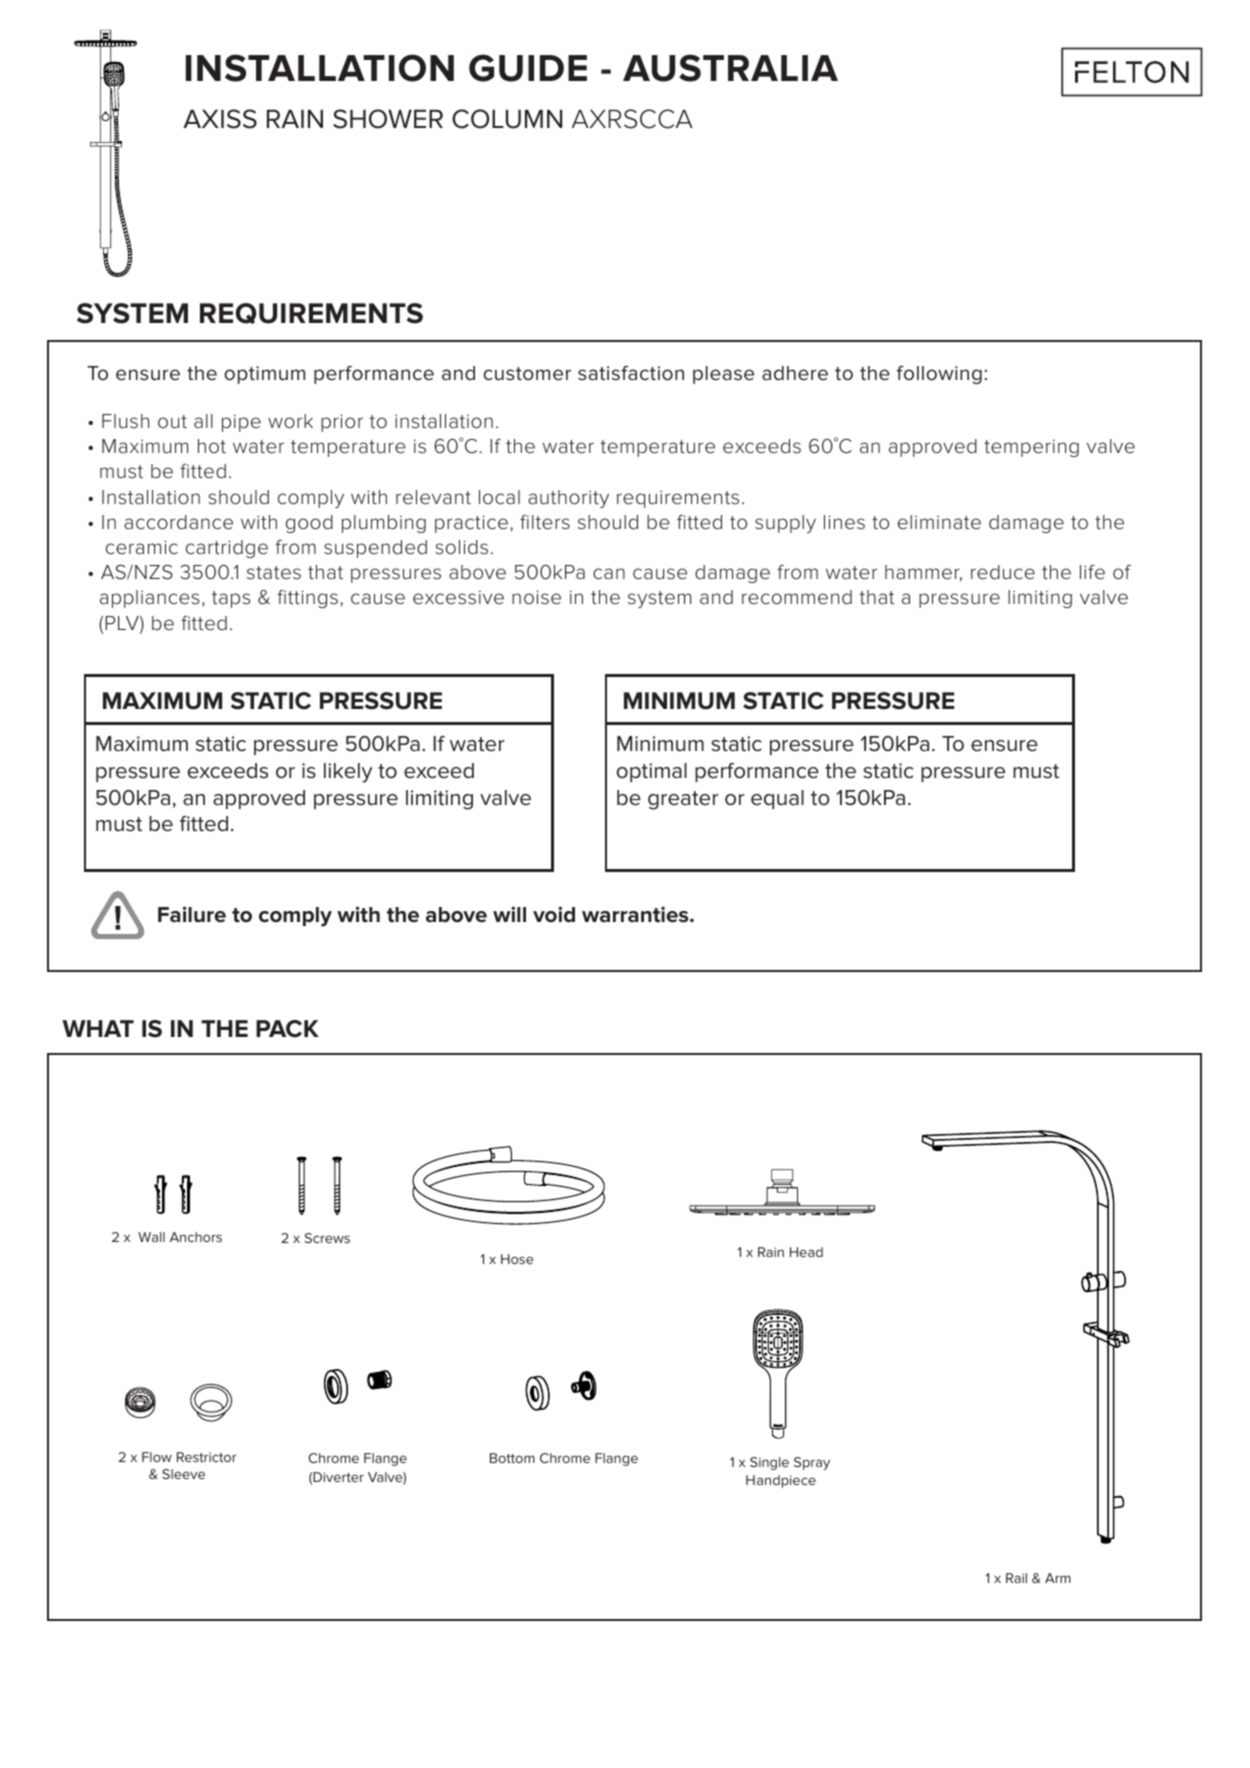 Image resolution: width=1250 pixels, height=1768 pixels. I want to click on Hose, so click(517, 1259).
